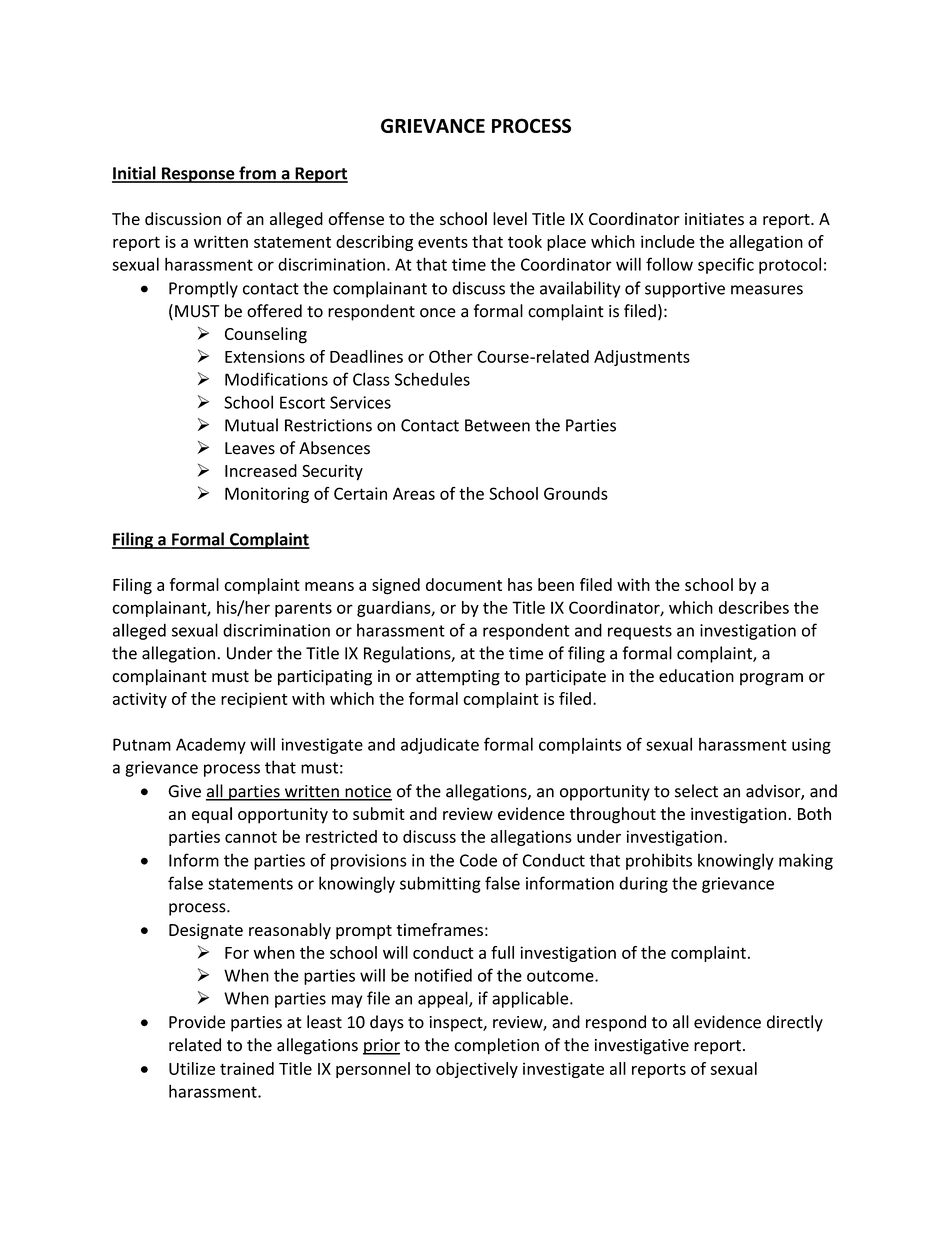  What do you see at coordinates (414, 493) in the image?
I see `Areas` at bounding box center [414, 493].
